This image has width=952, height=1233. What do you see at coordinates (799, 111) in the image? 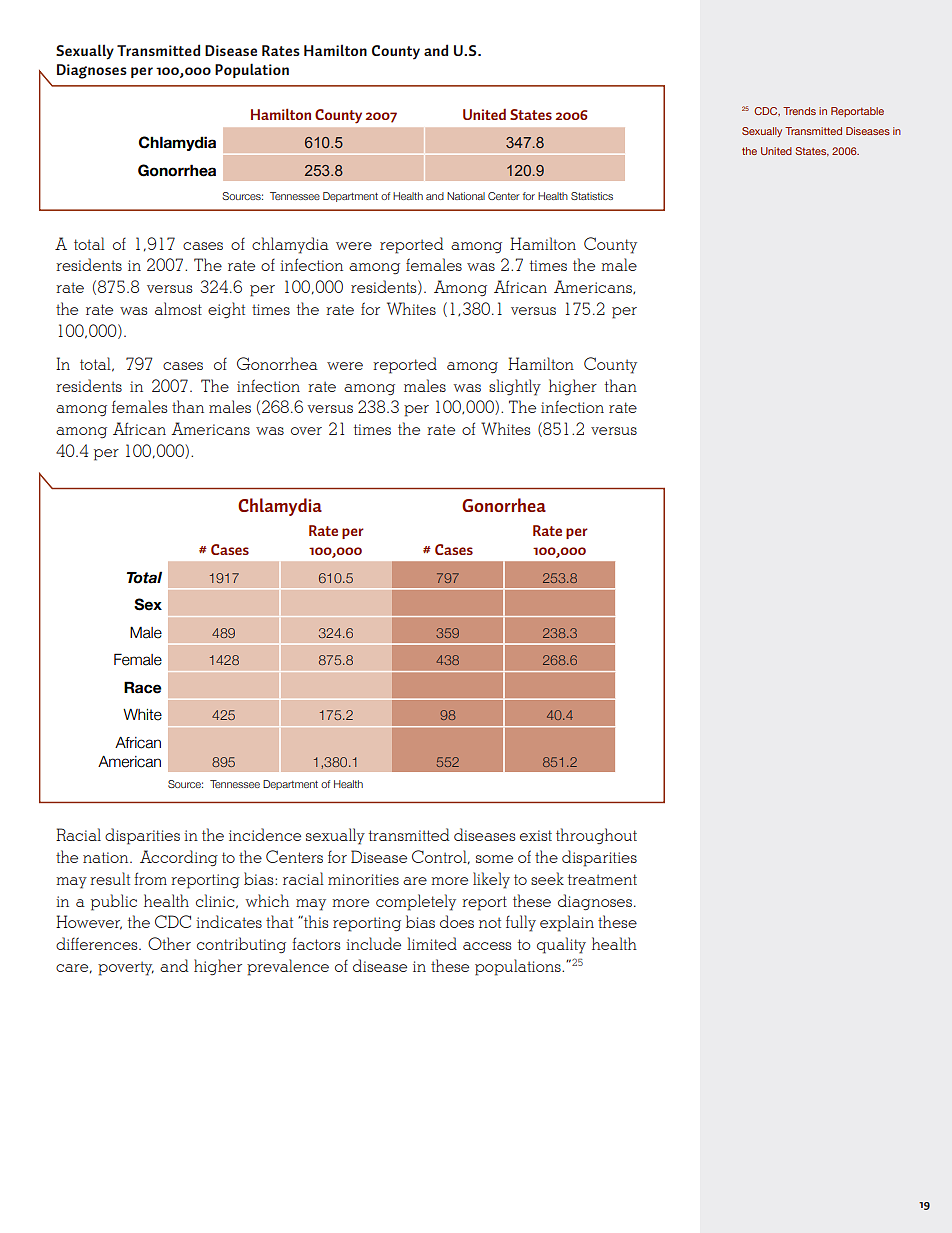
I see `Trends` at bounding box center [799, 111].
